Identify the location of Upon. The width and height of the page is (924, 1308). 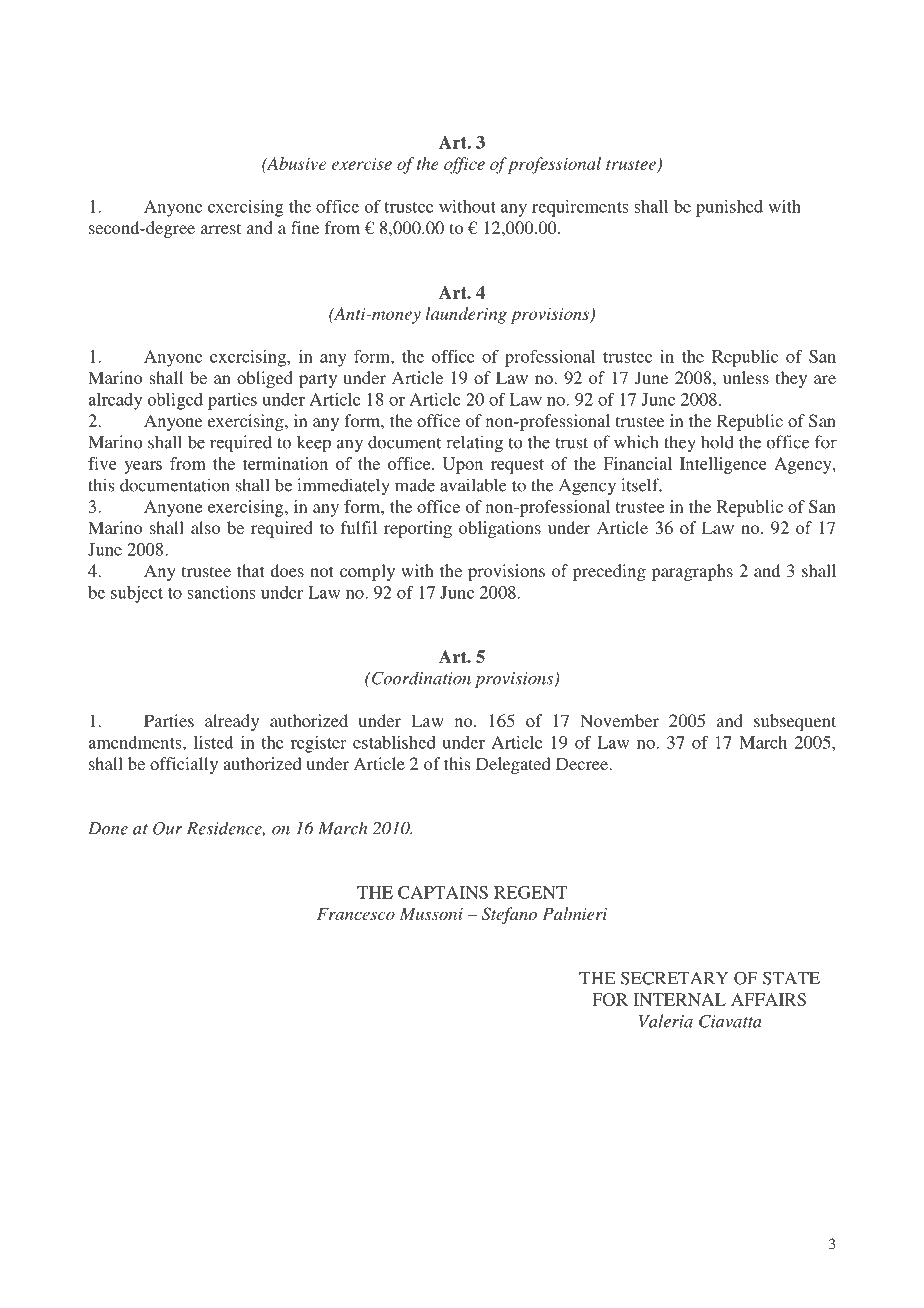
(463, 465).
